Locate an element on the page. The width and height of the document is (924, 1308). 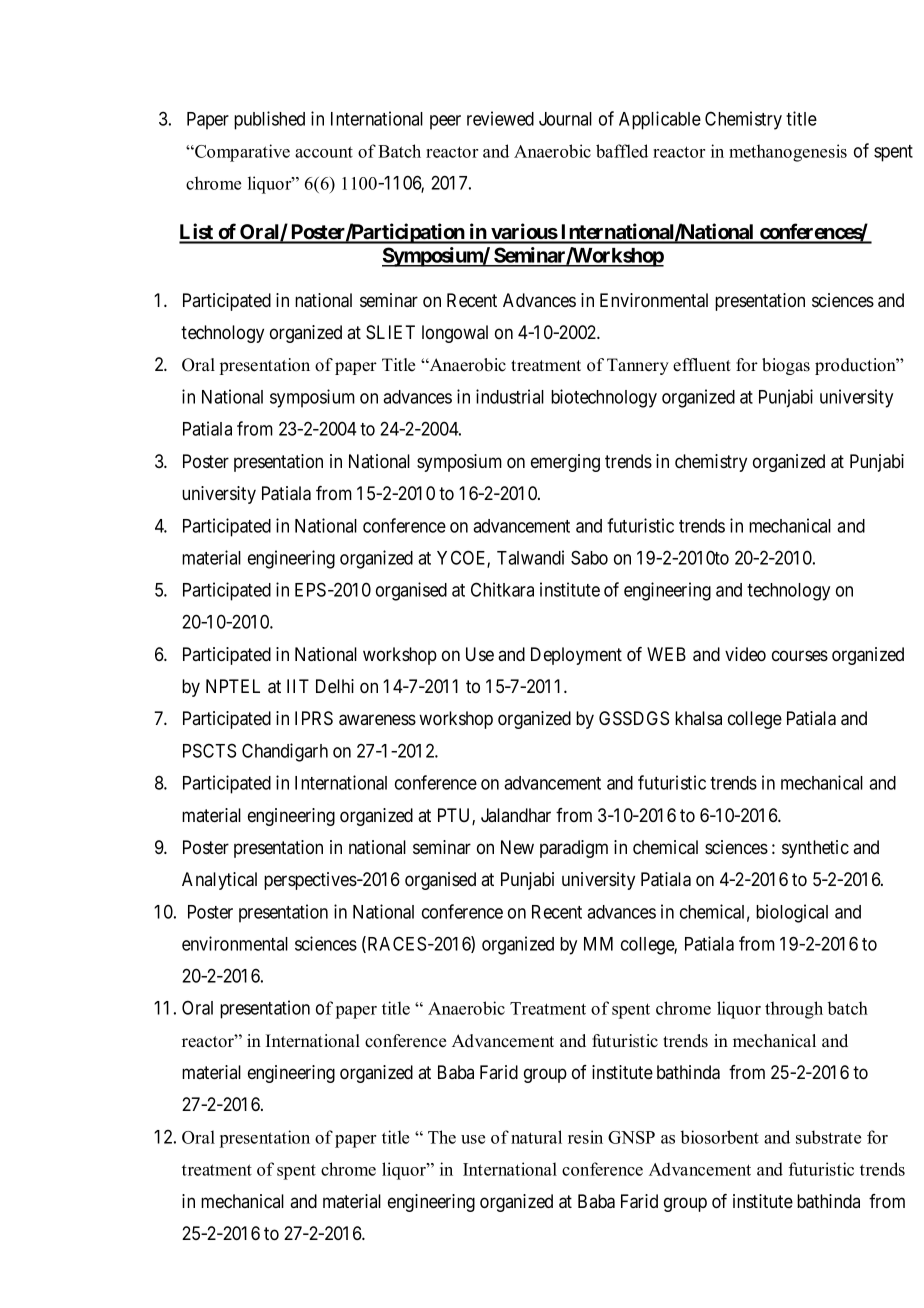
reviewed is located at coordinates (500, 118).
